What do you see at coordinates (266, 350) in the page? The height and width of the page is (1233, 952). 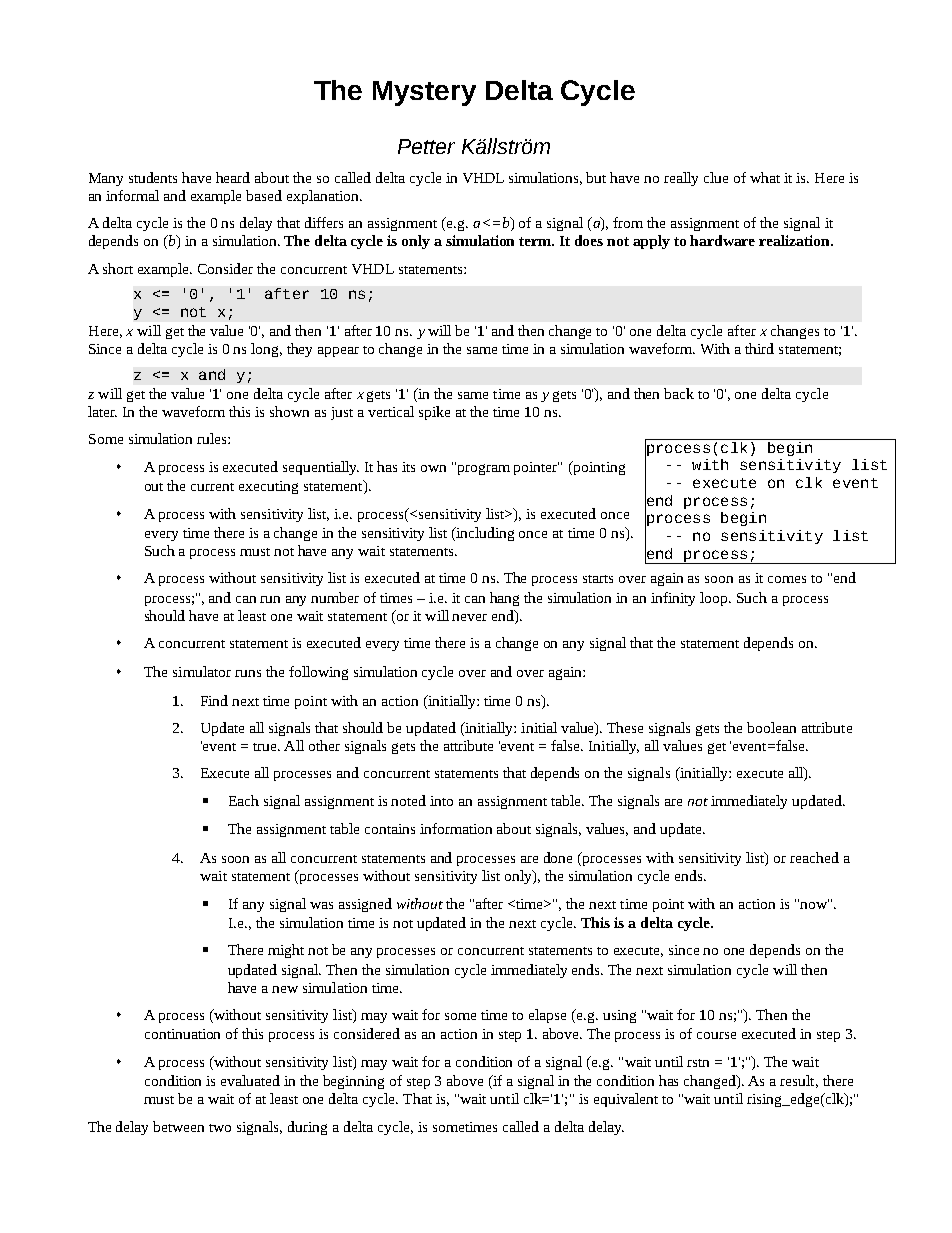 I see `long` at bounding box center [266, 350].
